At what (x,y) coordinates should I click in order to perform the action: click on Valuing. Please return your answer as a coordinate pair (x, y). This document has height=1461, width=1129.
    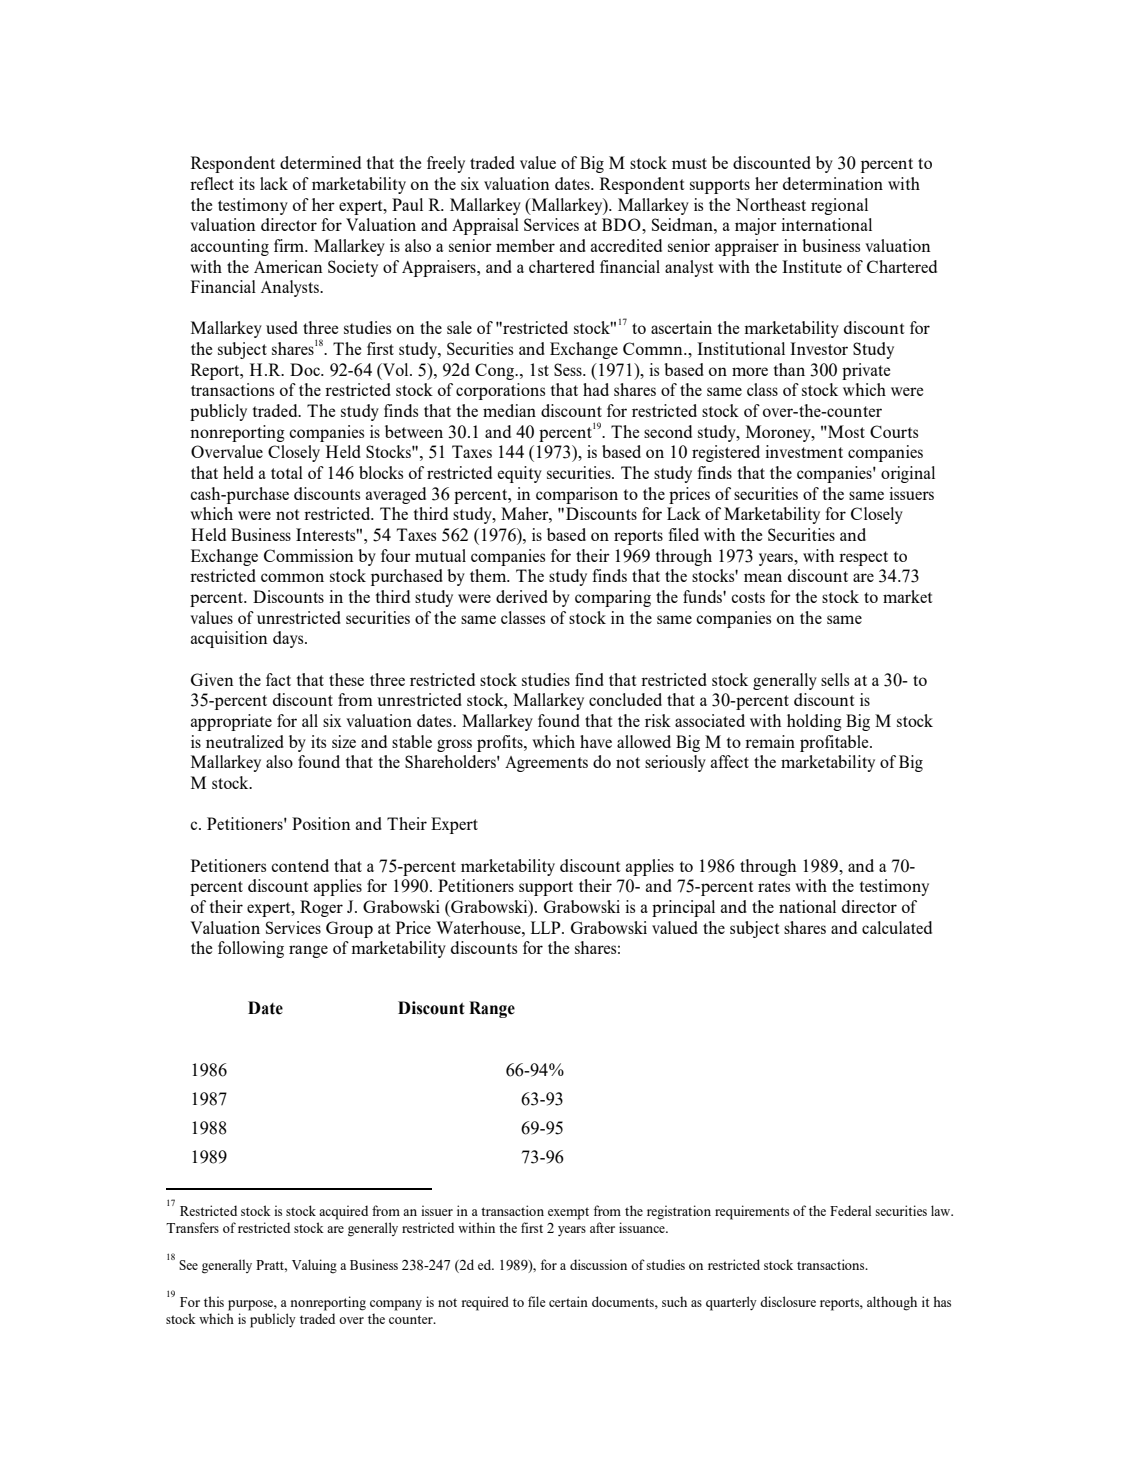
    Looking at the image, I should click on (314, 1266).
